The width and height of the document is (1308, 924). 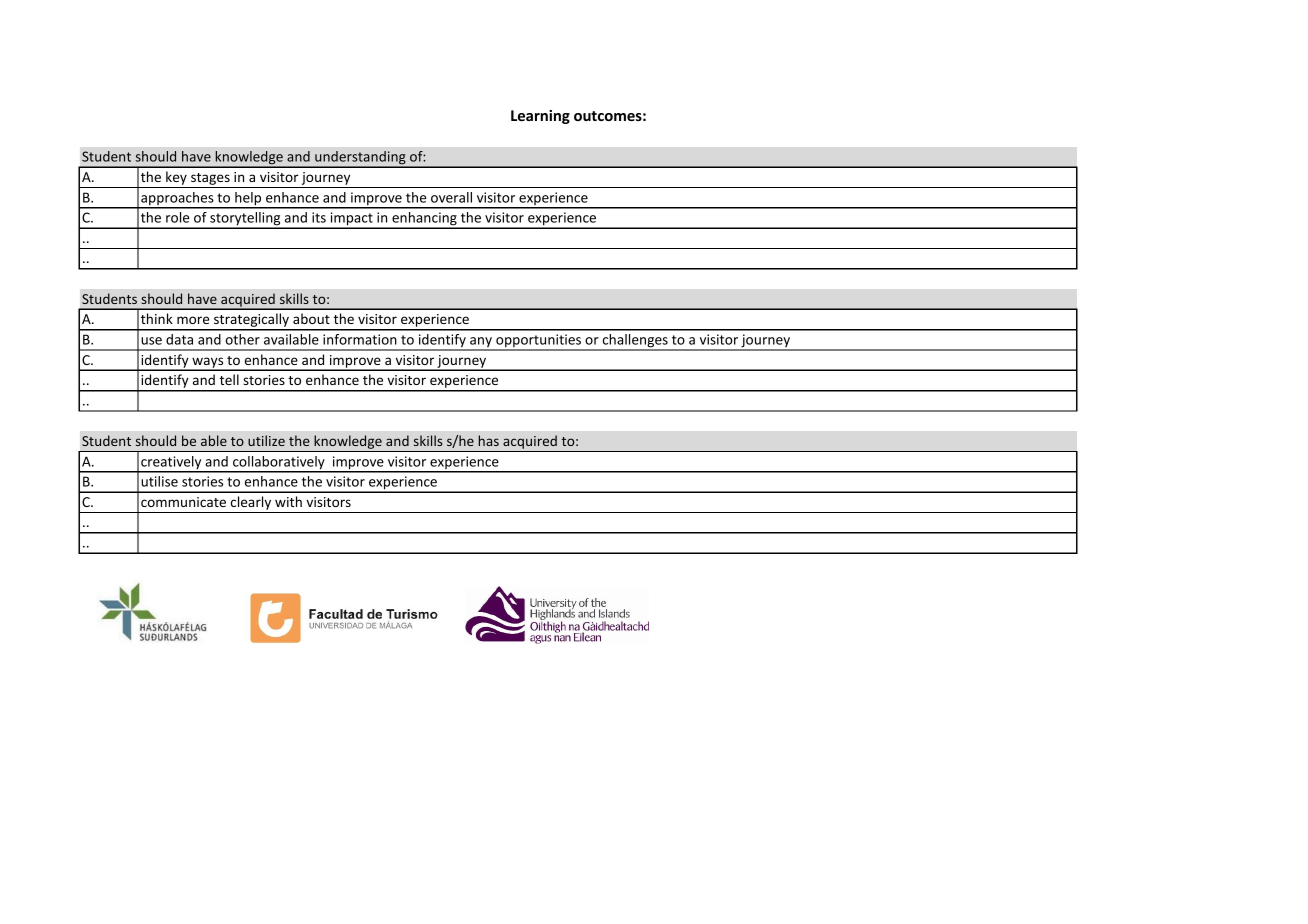 I want to click on overall, so click(x=451, y=197).
